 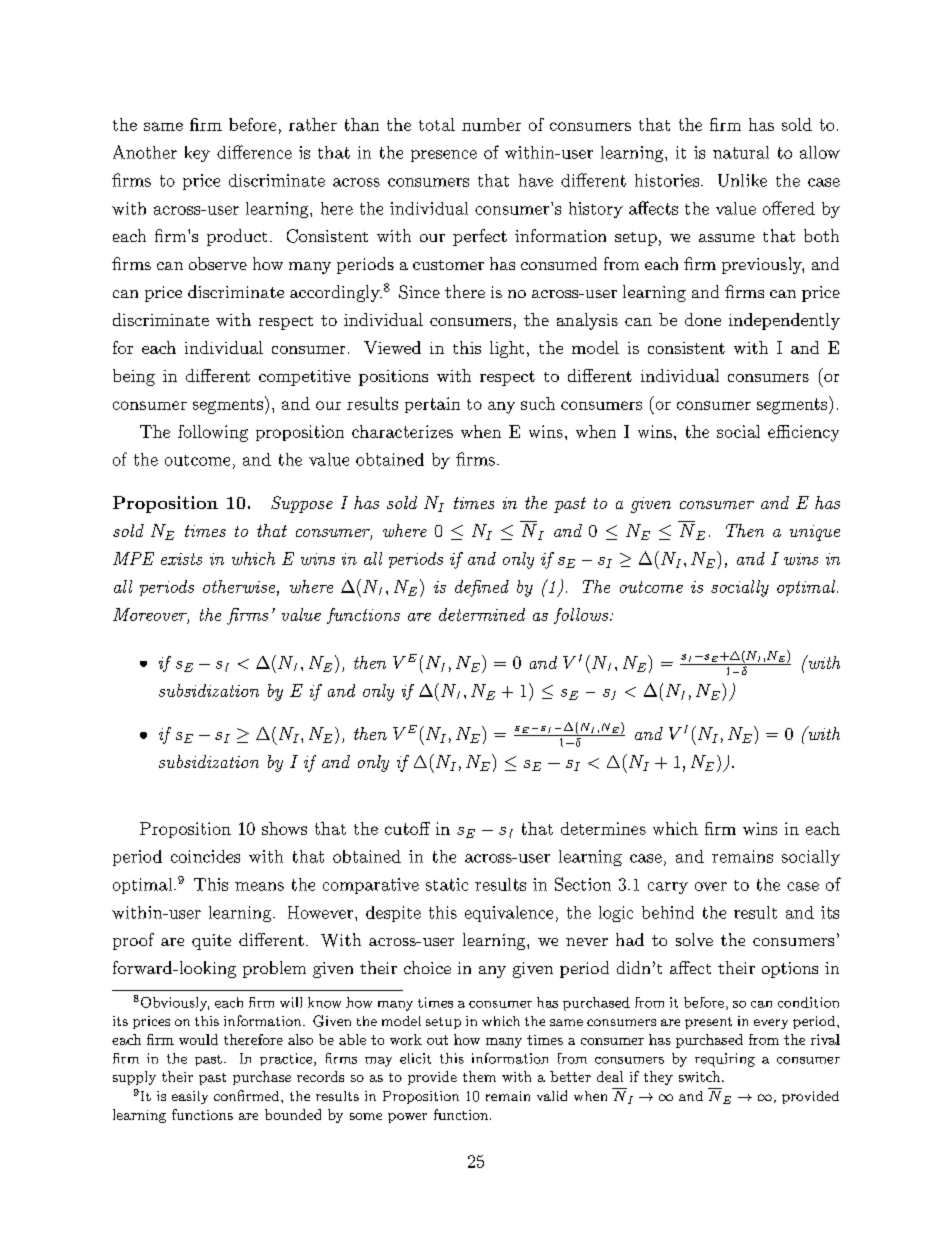 I want to click on easily, so click(x=190, y=1097).
